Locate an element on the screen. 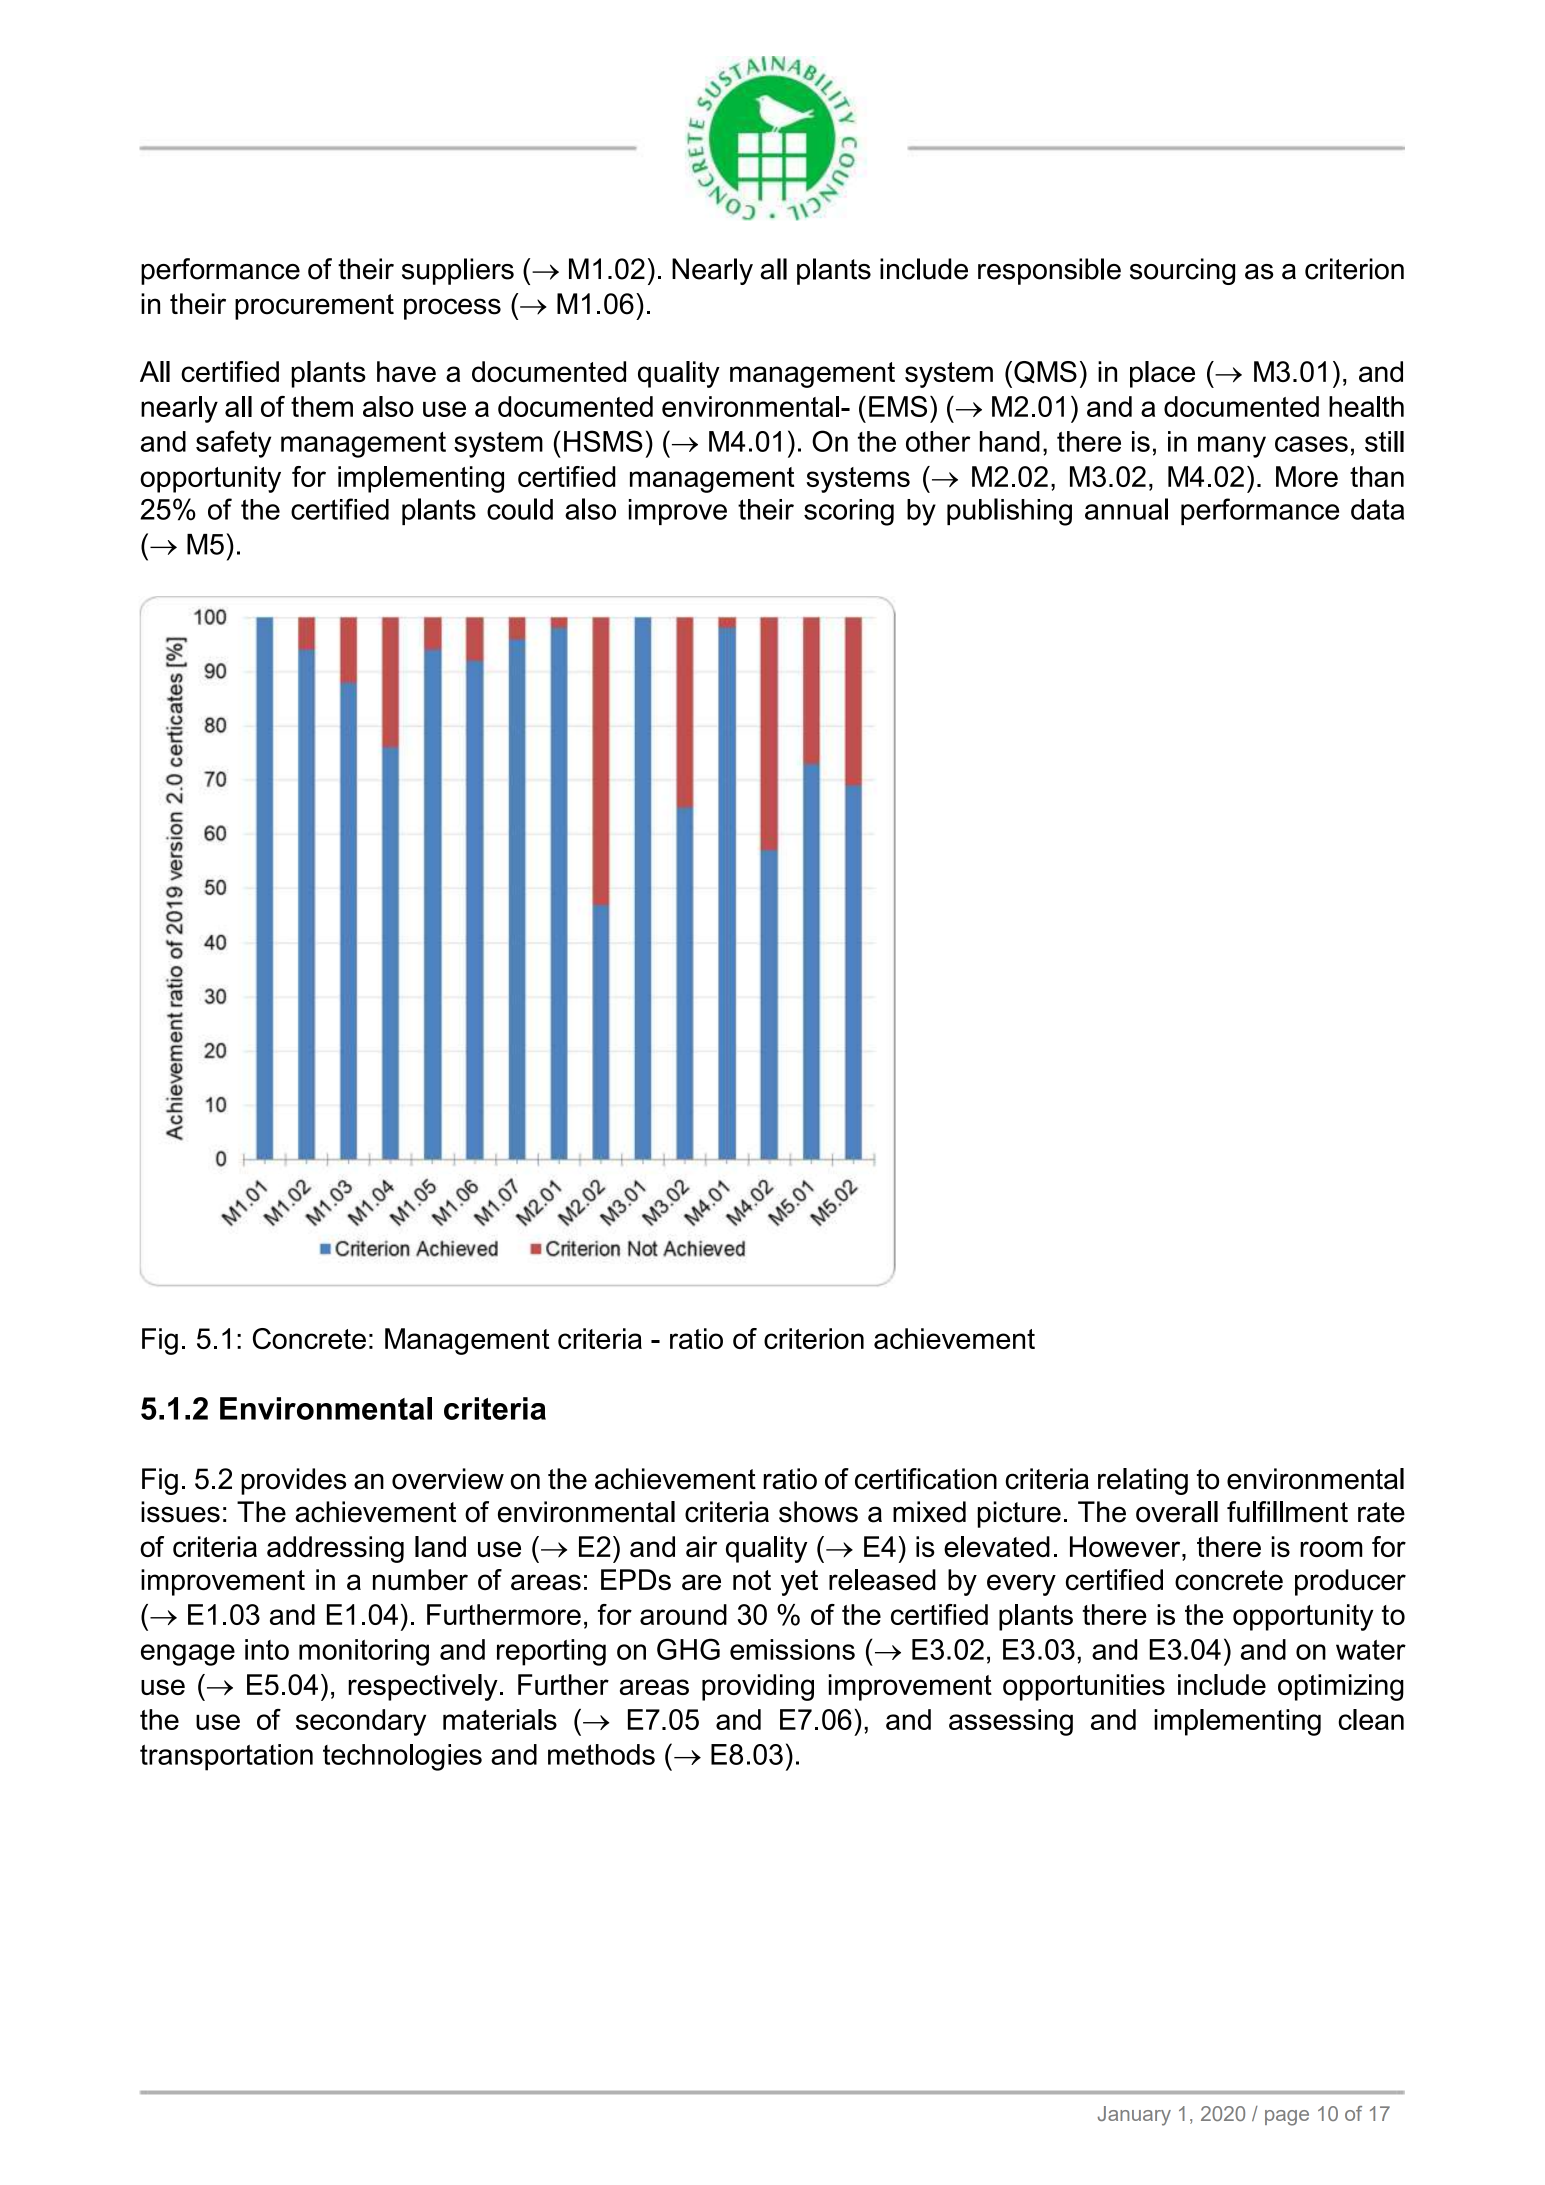 The height and width of the screenshot is (2185, 1545). procurement is located at coordinates (314, 307).
